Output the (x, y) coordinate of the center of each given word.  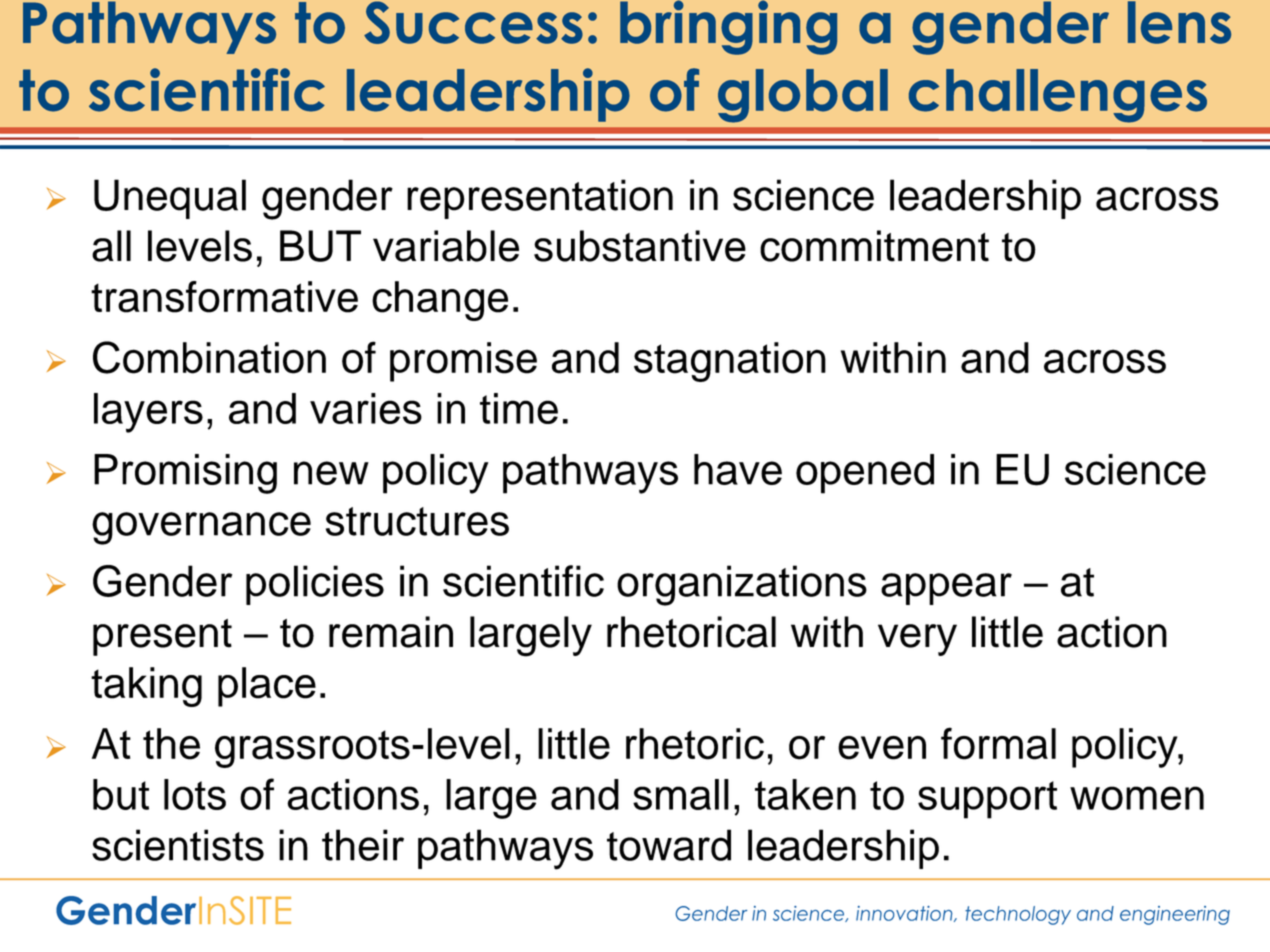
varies (366, 408)
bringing (728, 27)
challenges (1058, 96)
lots (195, 794)
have (738, 469)
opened (865, 474)
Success (473, 22)
